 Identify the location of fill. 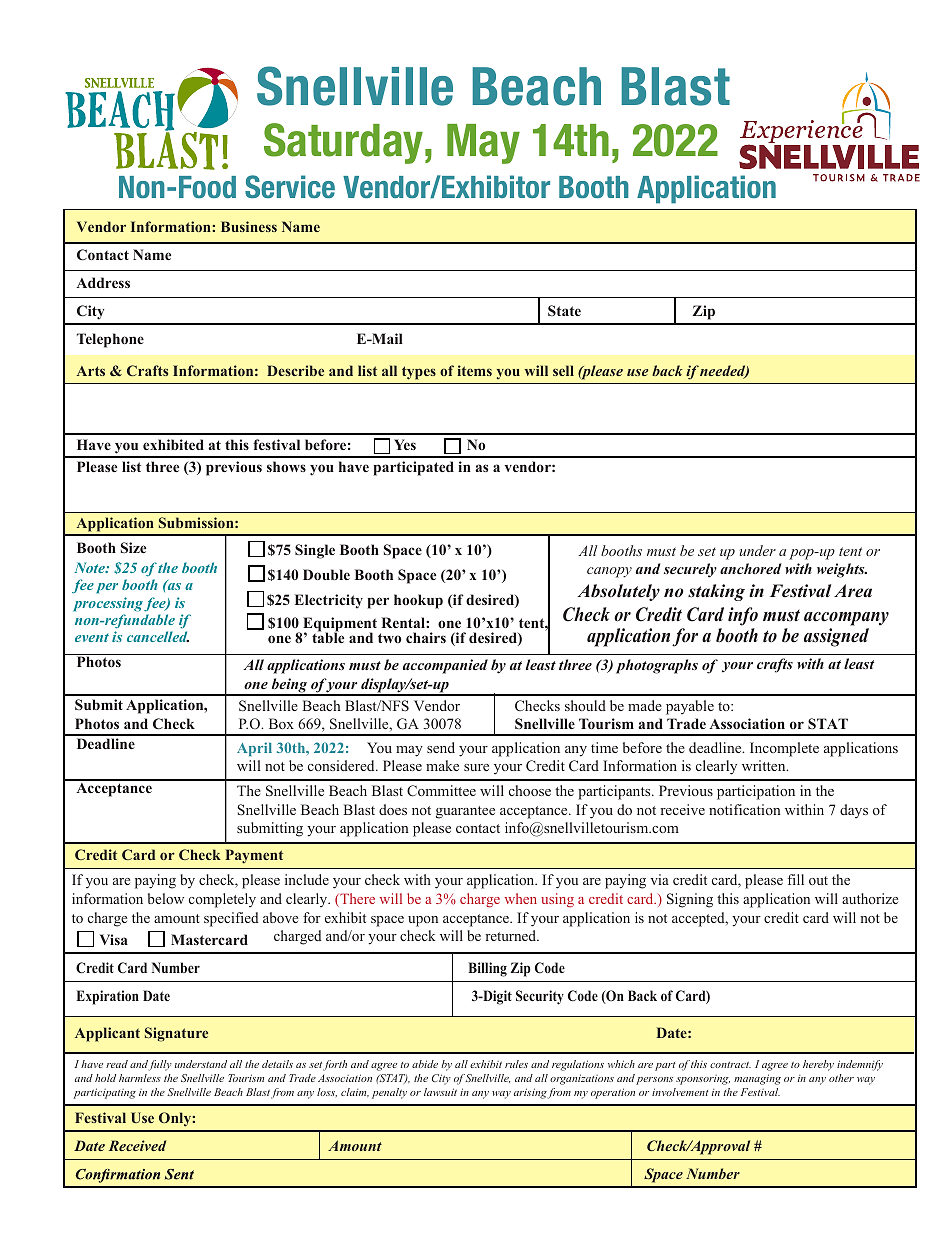
(795, 879).
